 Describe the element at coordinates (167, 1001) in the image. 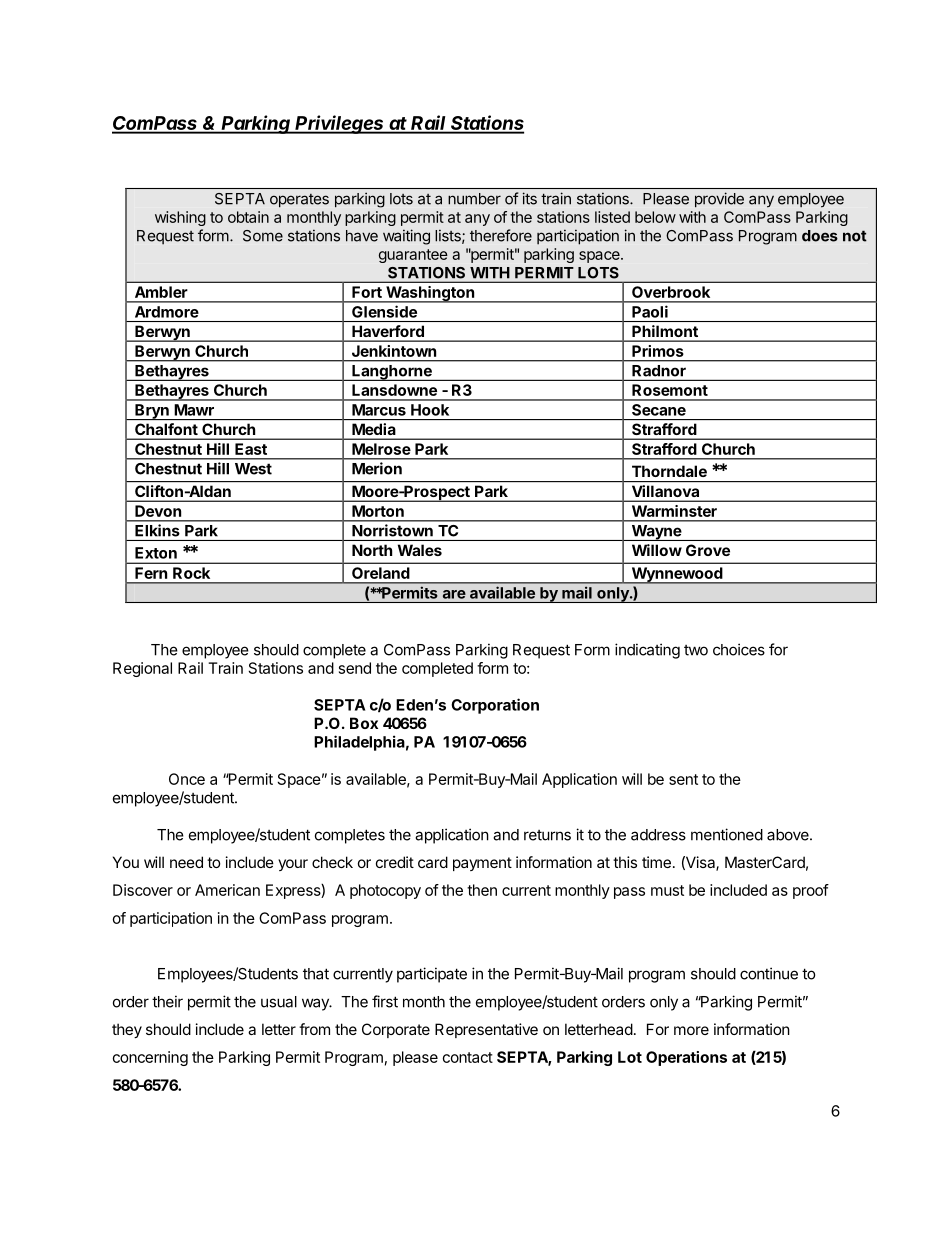

I see `their` at that location.
